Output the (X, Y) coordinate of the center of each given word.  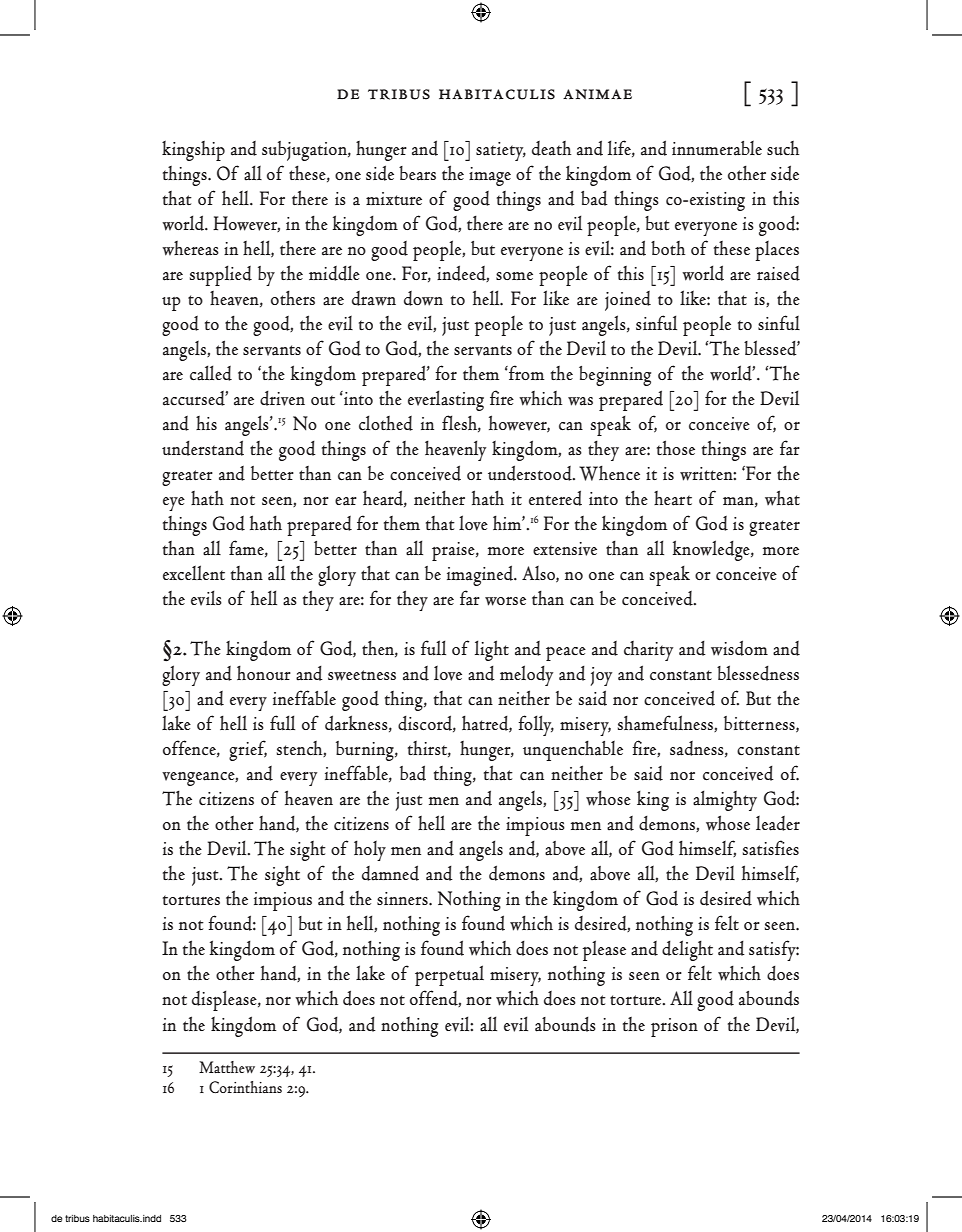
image (490, 176)
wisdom (739, 648)
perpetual (449, 975)
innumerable (717, 148)
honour (264, 673)
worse (505, 601)
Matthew (227, 1067)
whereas (190, 248)
